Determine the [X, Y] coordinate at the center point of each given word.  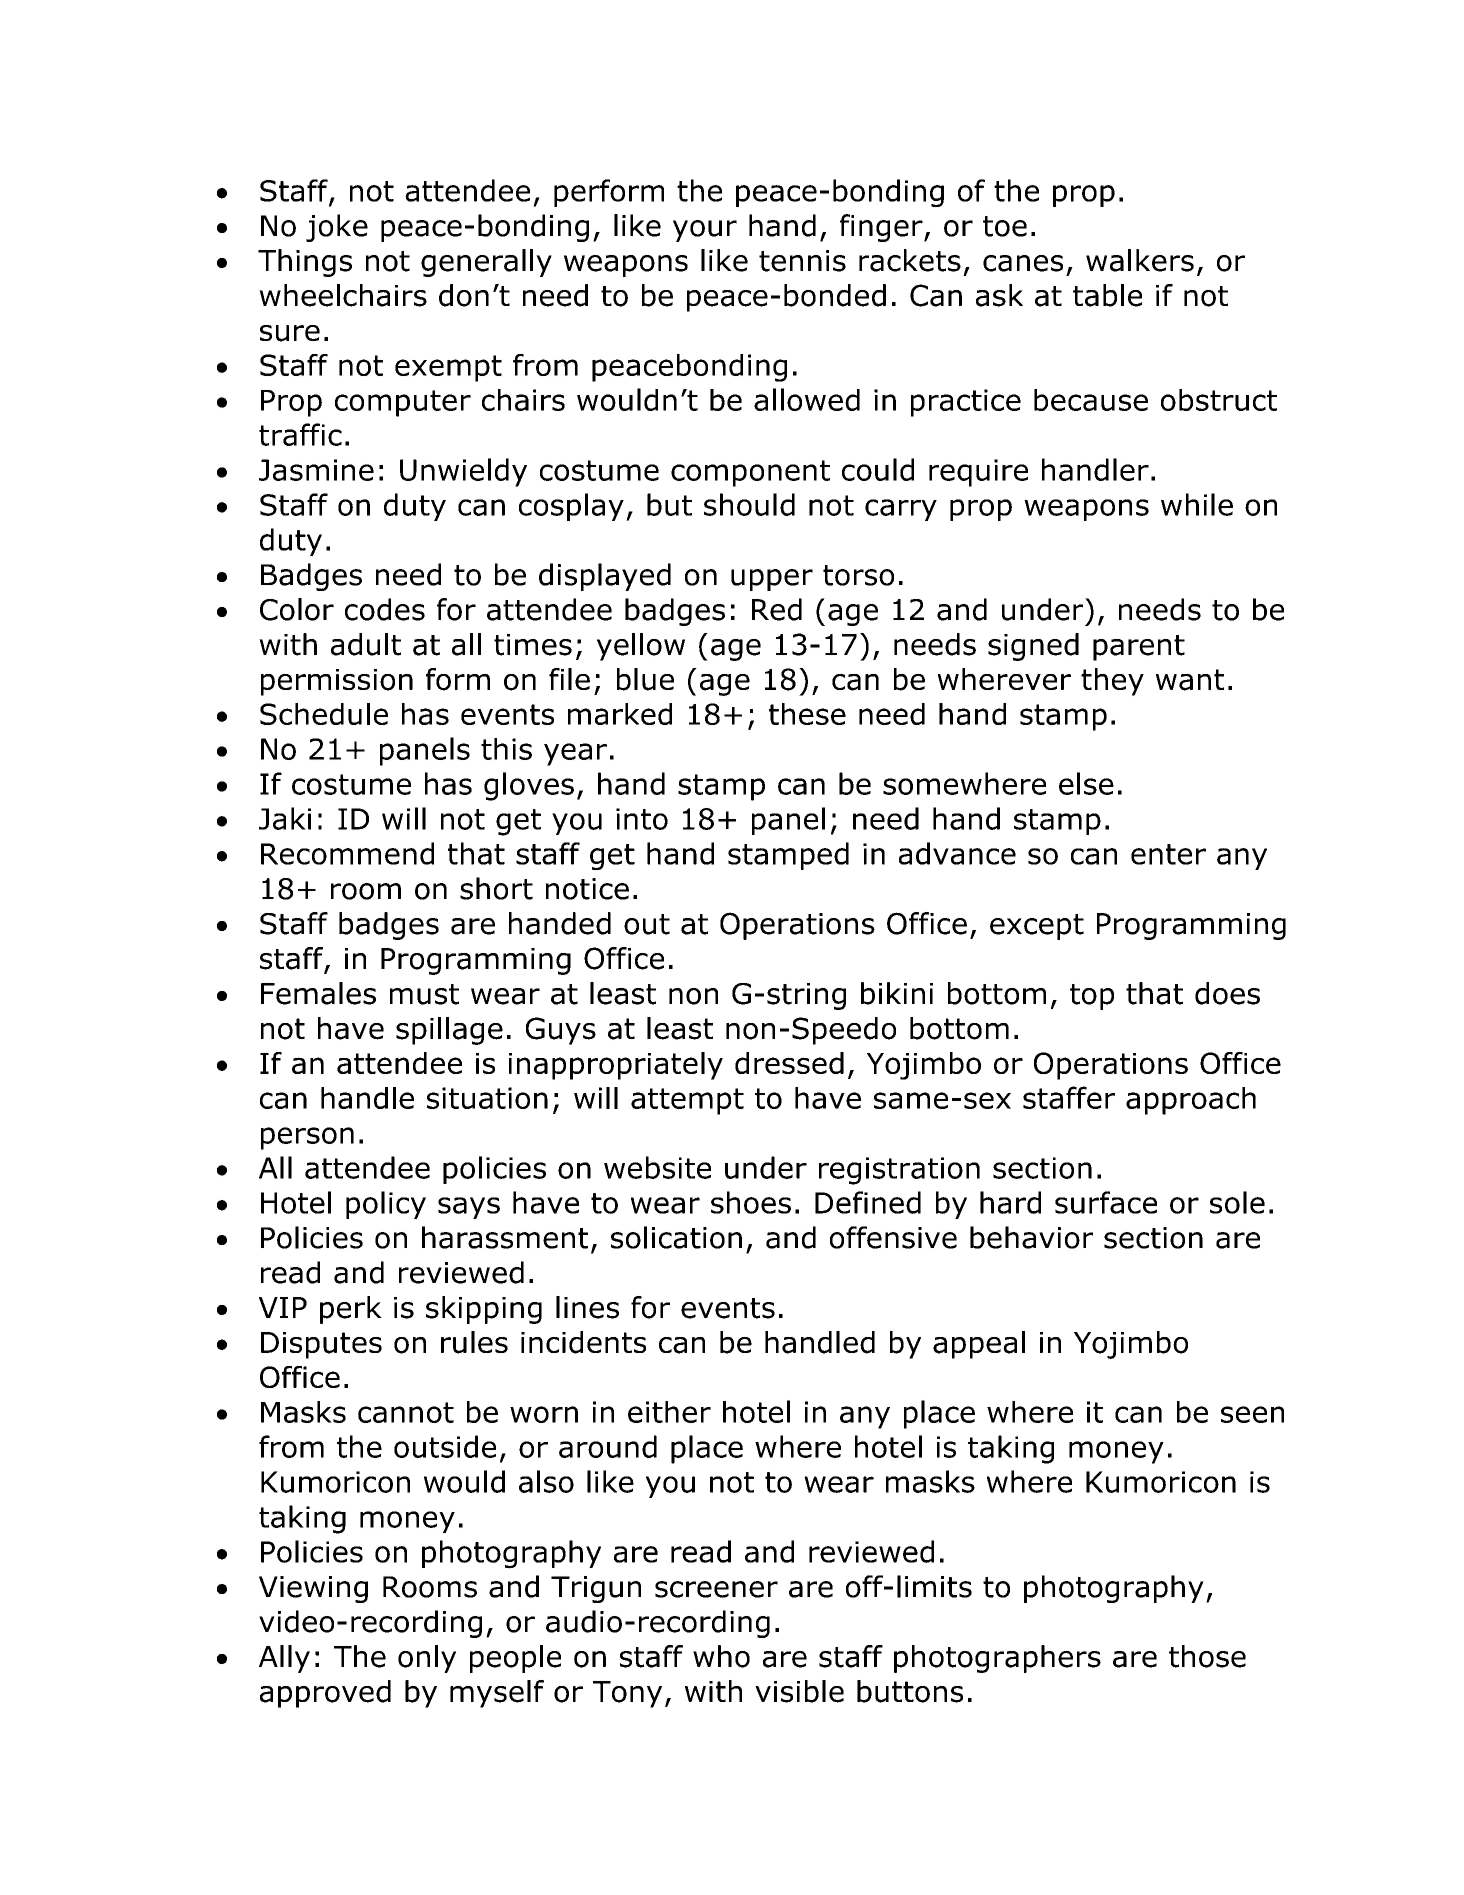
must [424, 994]
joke [337, 228]
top [1092, 997]
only [427, 1659]
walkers [1140, 260]
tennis [802, 261]
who [721, 1656]
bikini [897, 993]
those [1207, 1656]
